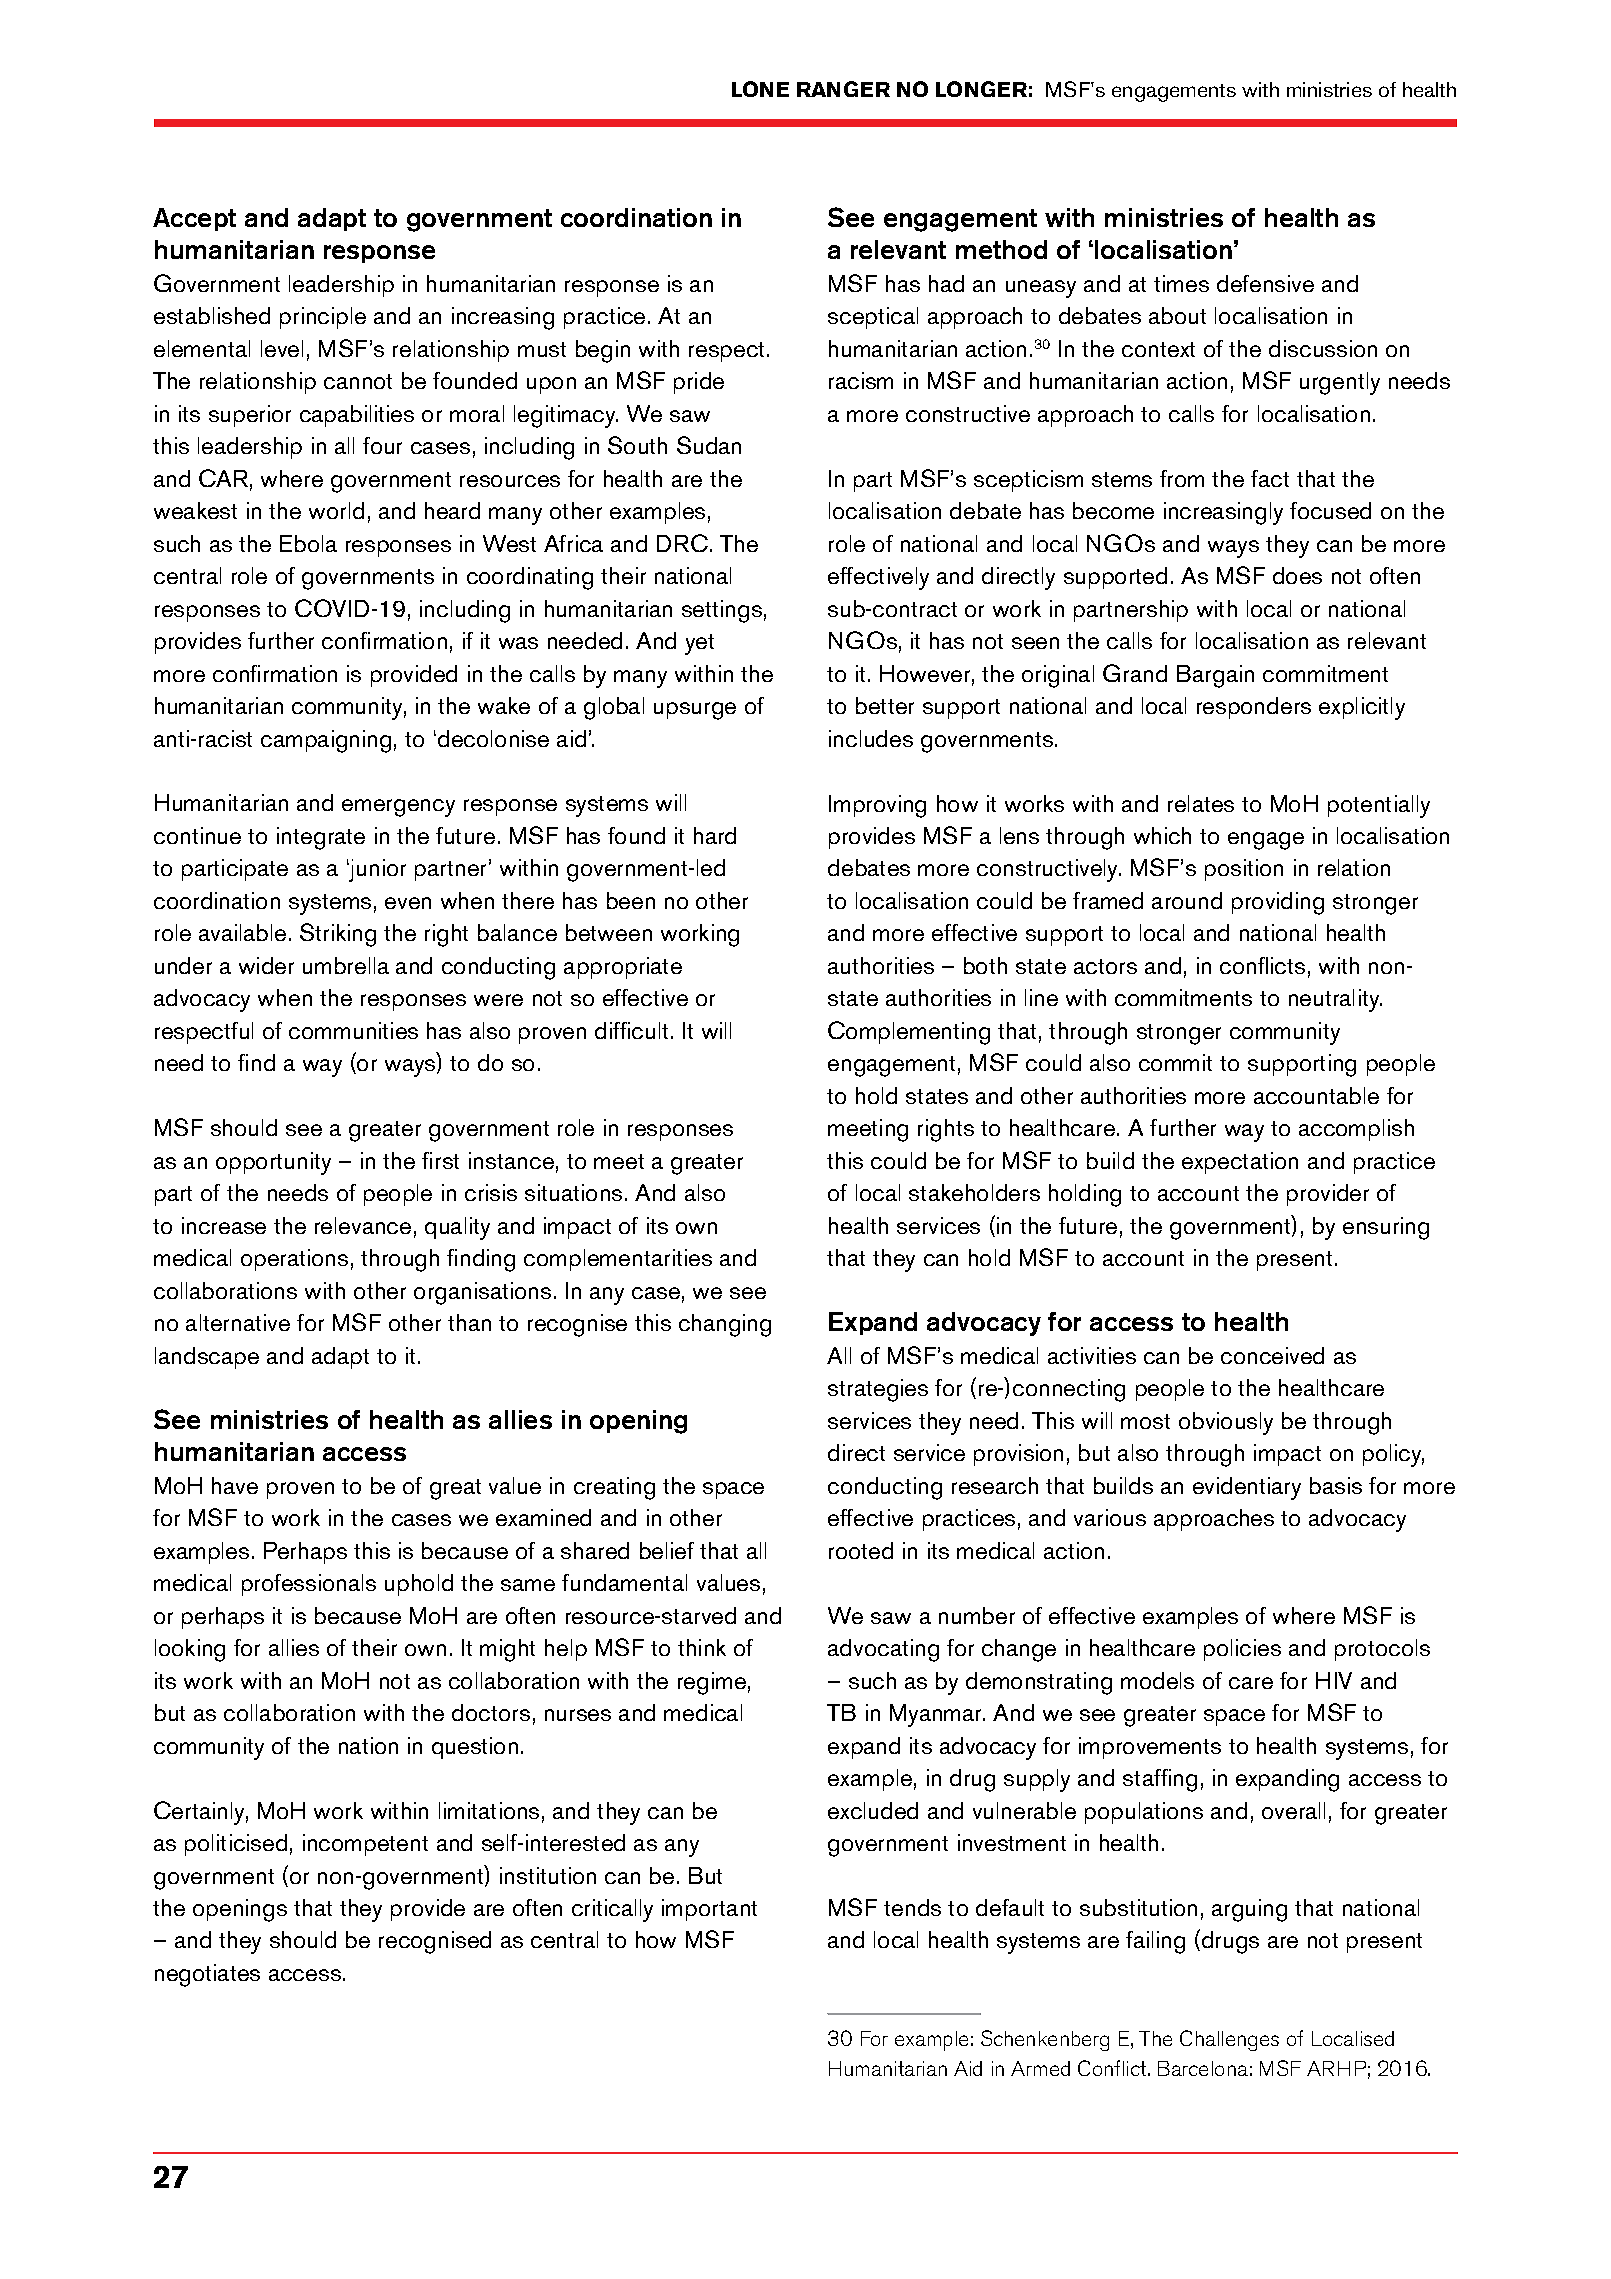 This page has height=2279, width=1611. What do you see at coordinates (1244, 870) in the page?
I see `position` at bounding box center [1244, 870].
